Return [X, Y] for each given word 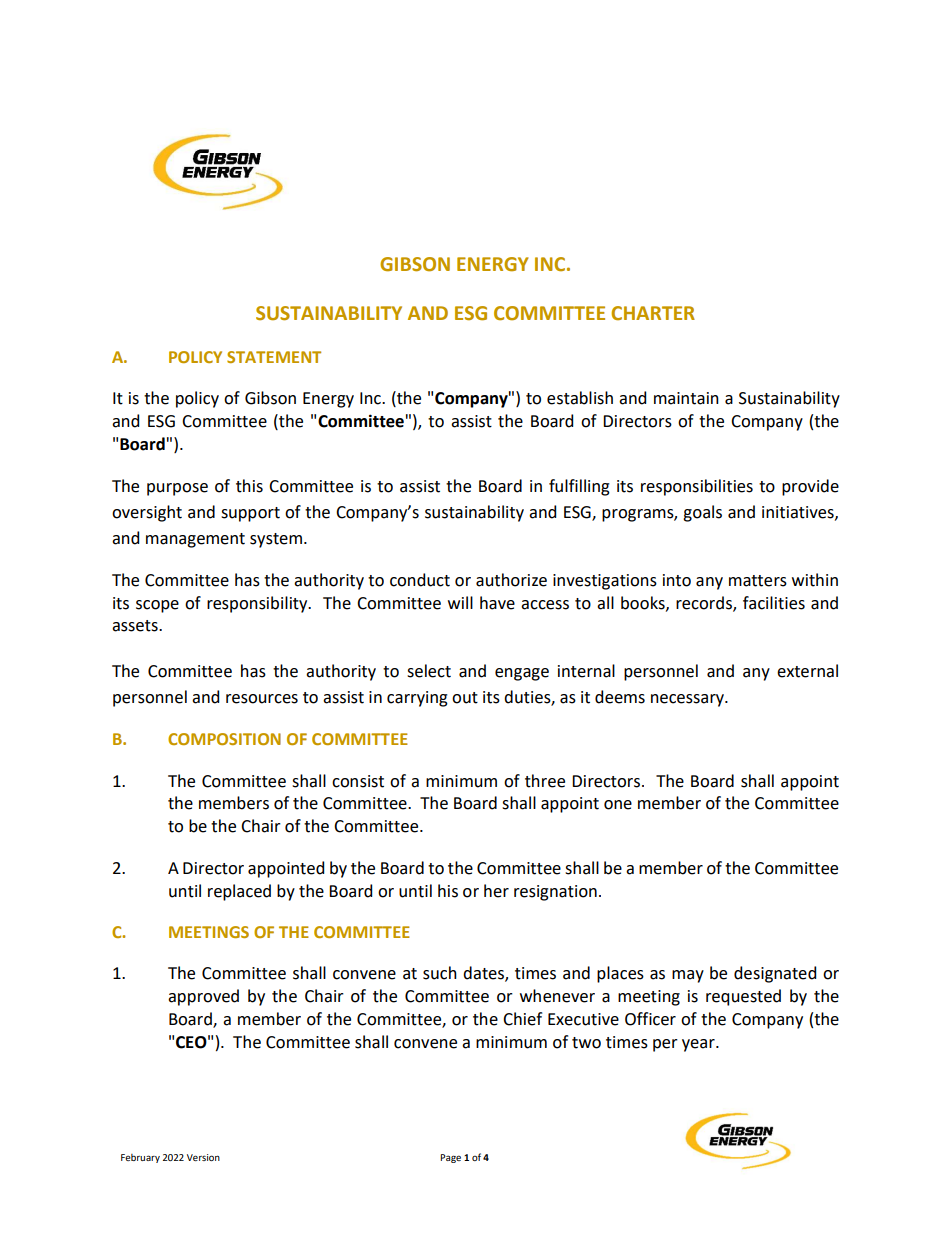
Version [203, 1157]
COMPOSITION [224, 739]
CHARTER [653, 313]
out [465, 698]
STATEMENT [274, 357]
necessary [688, 700]
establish [580, 398]
